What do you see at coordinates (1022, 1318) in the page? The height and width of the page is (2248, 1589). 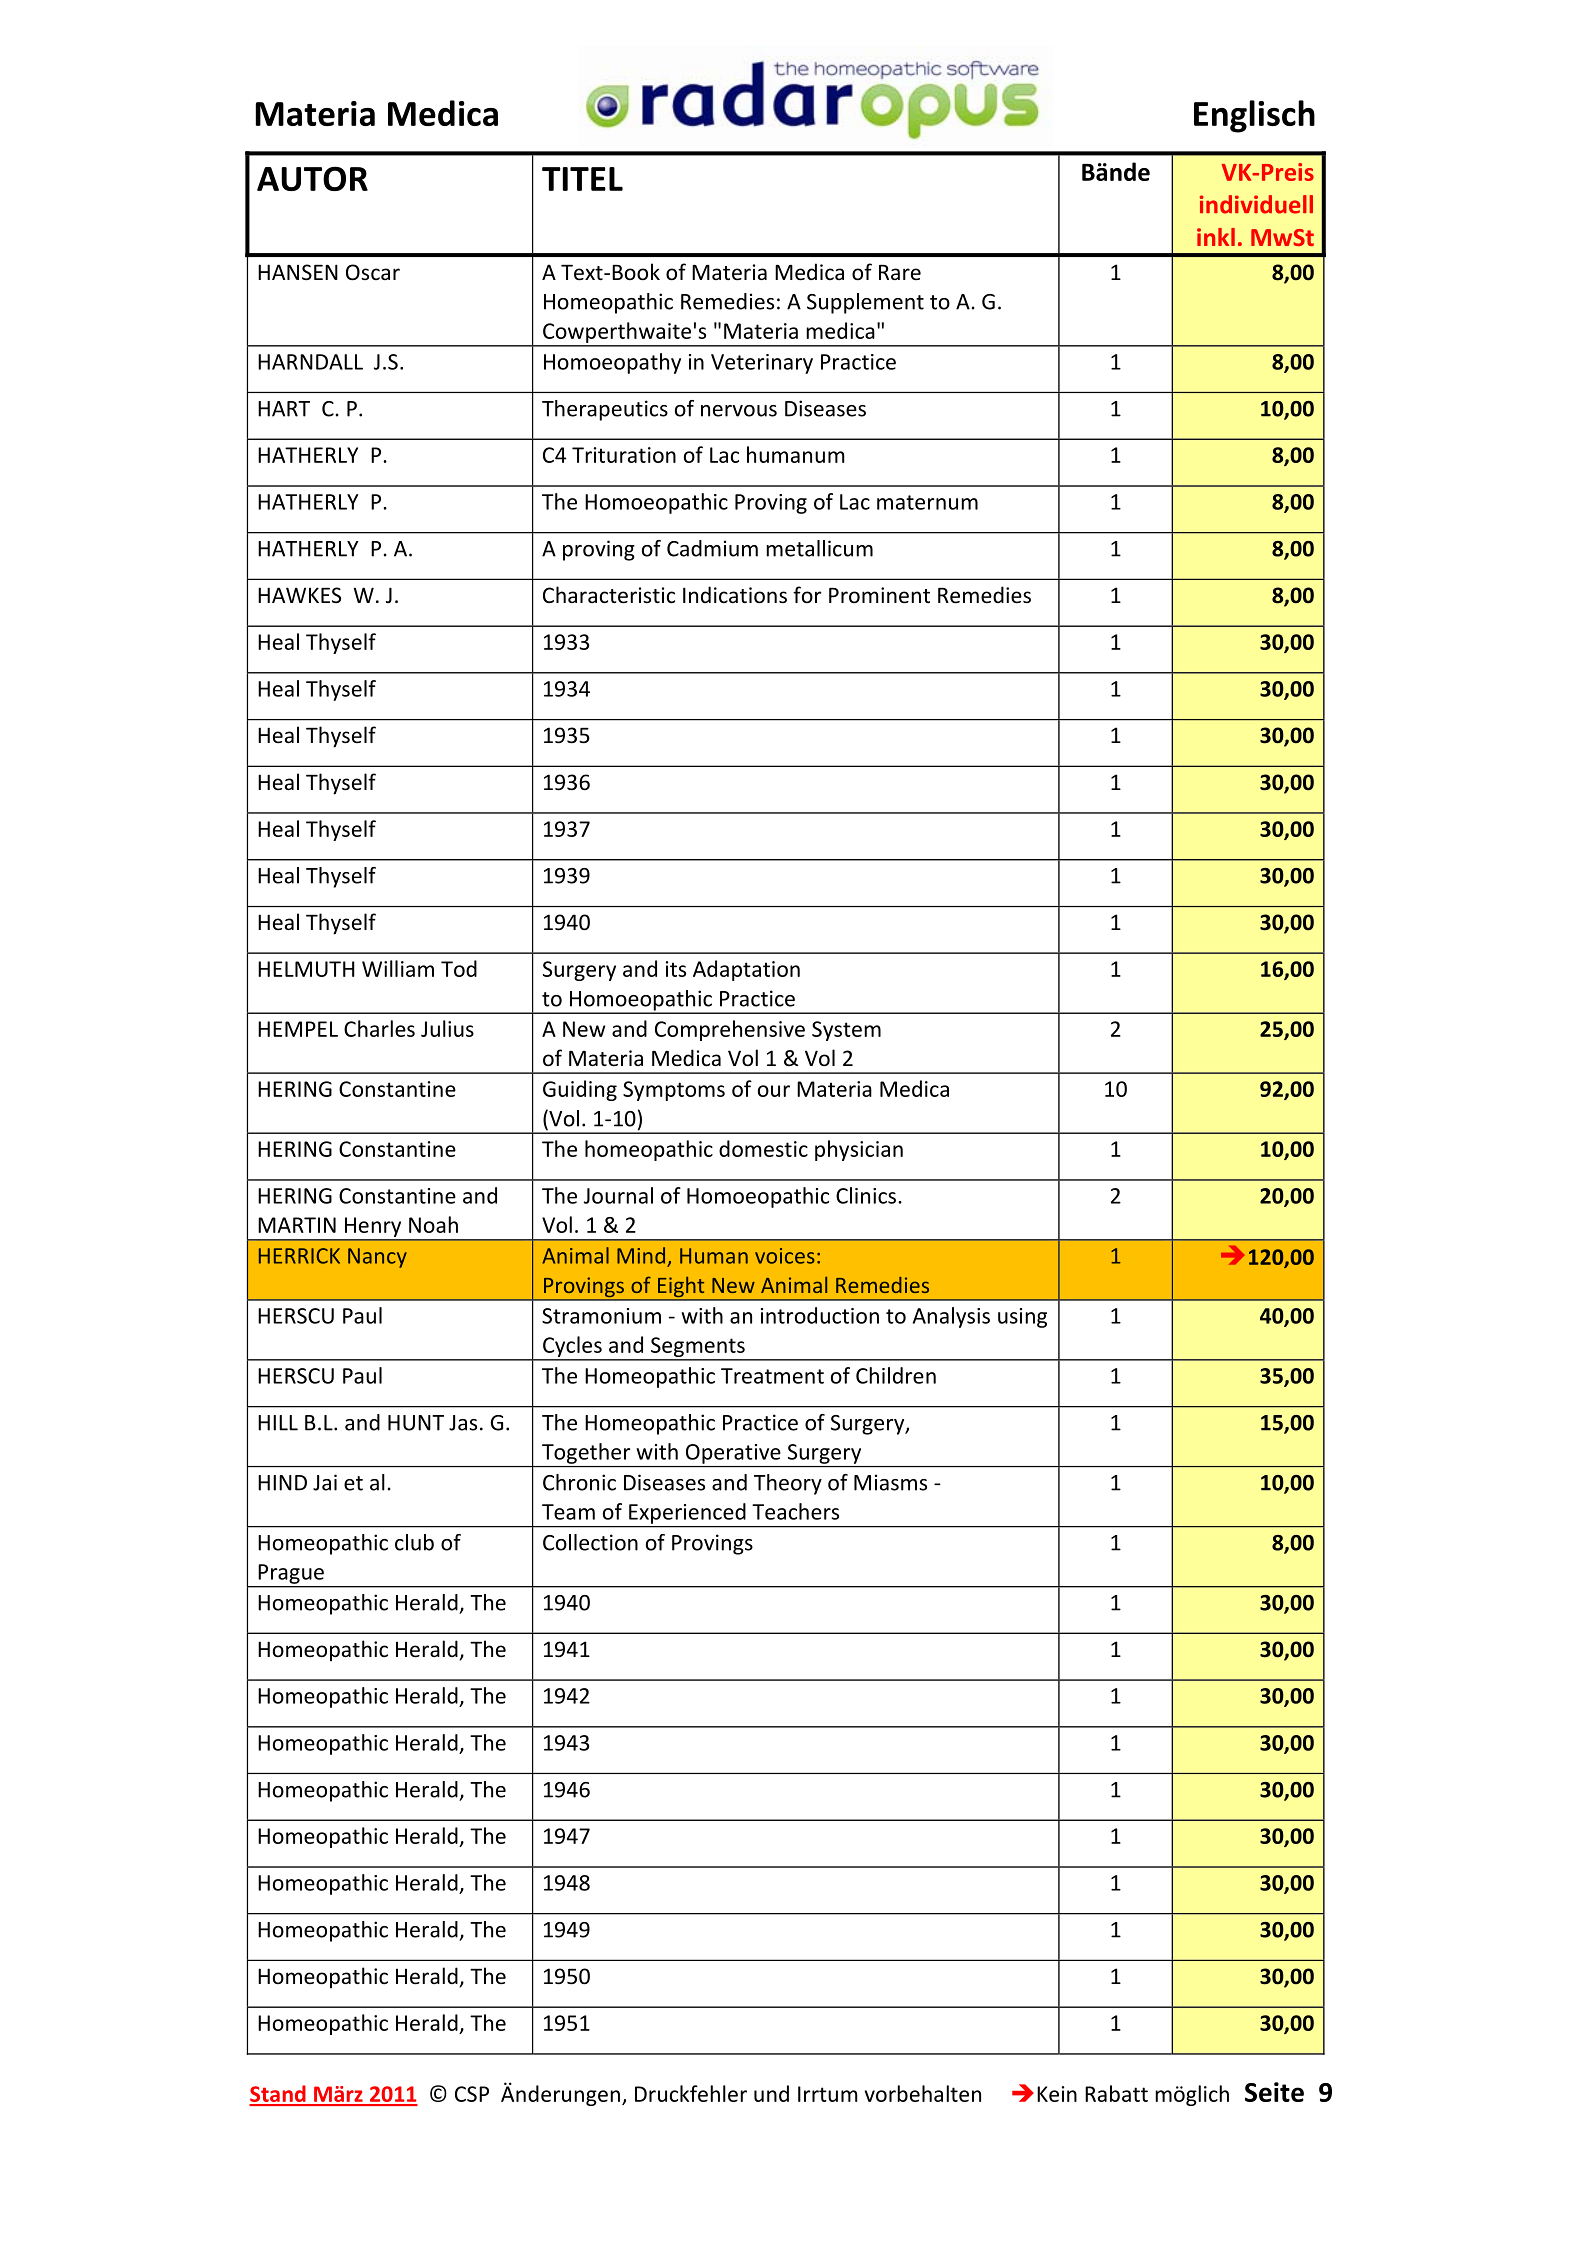 I see `using` at bounding box center [1022, 1318].
